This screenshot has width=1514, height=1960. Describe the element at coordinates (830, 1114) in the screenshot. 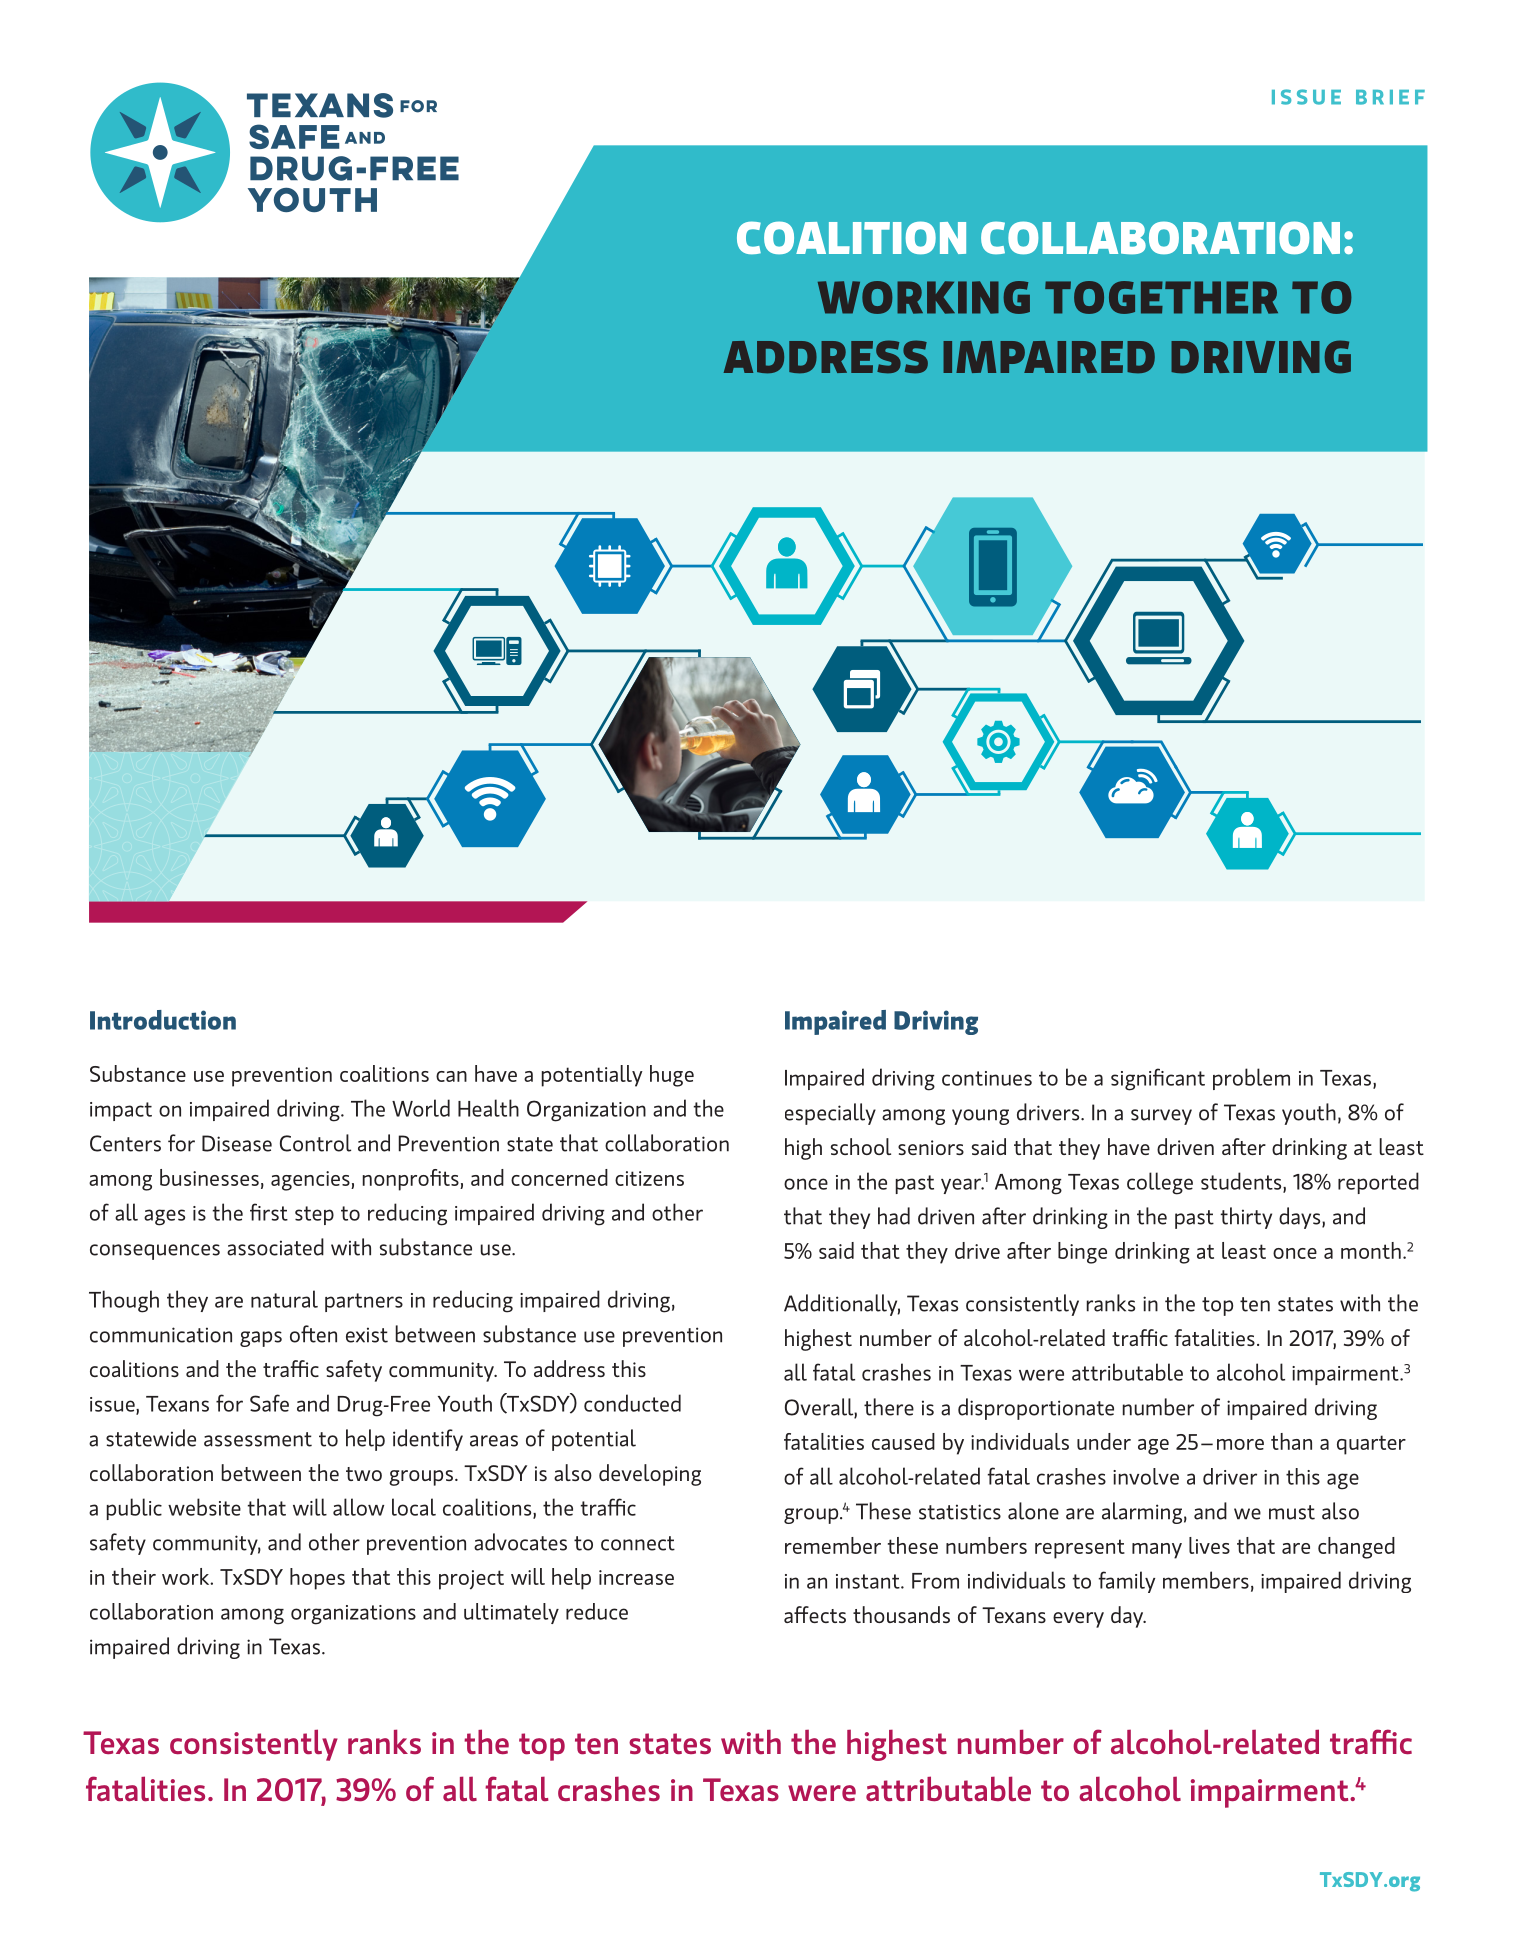

I see `especially` at that location.
